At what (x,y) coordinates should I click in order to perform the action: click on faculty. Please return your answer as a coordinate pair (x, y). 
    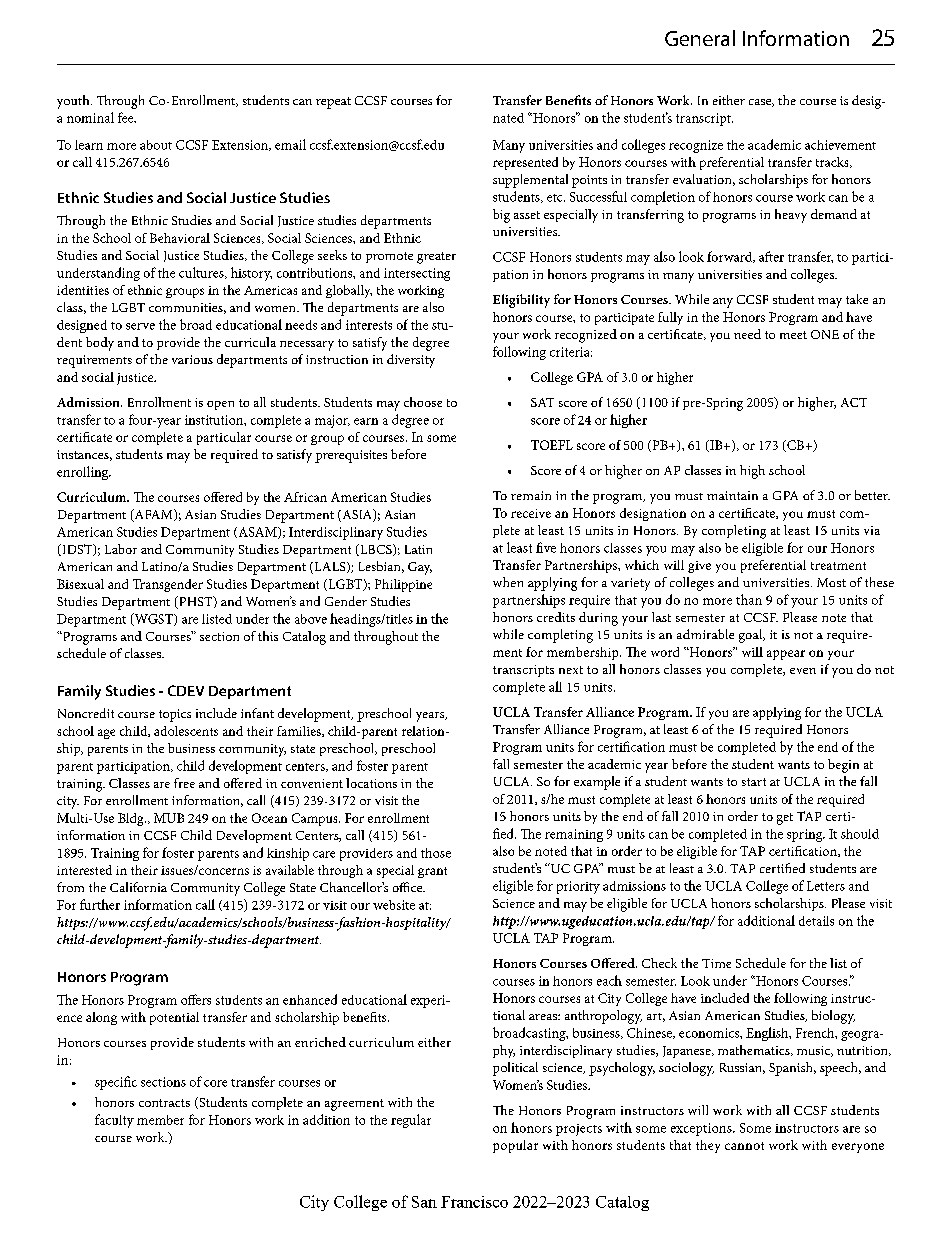
    Looking at the image, I should click on (114, 1121).
